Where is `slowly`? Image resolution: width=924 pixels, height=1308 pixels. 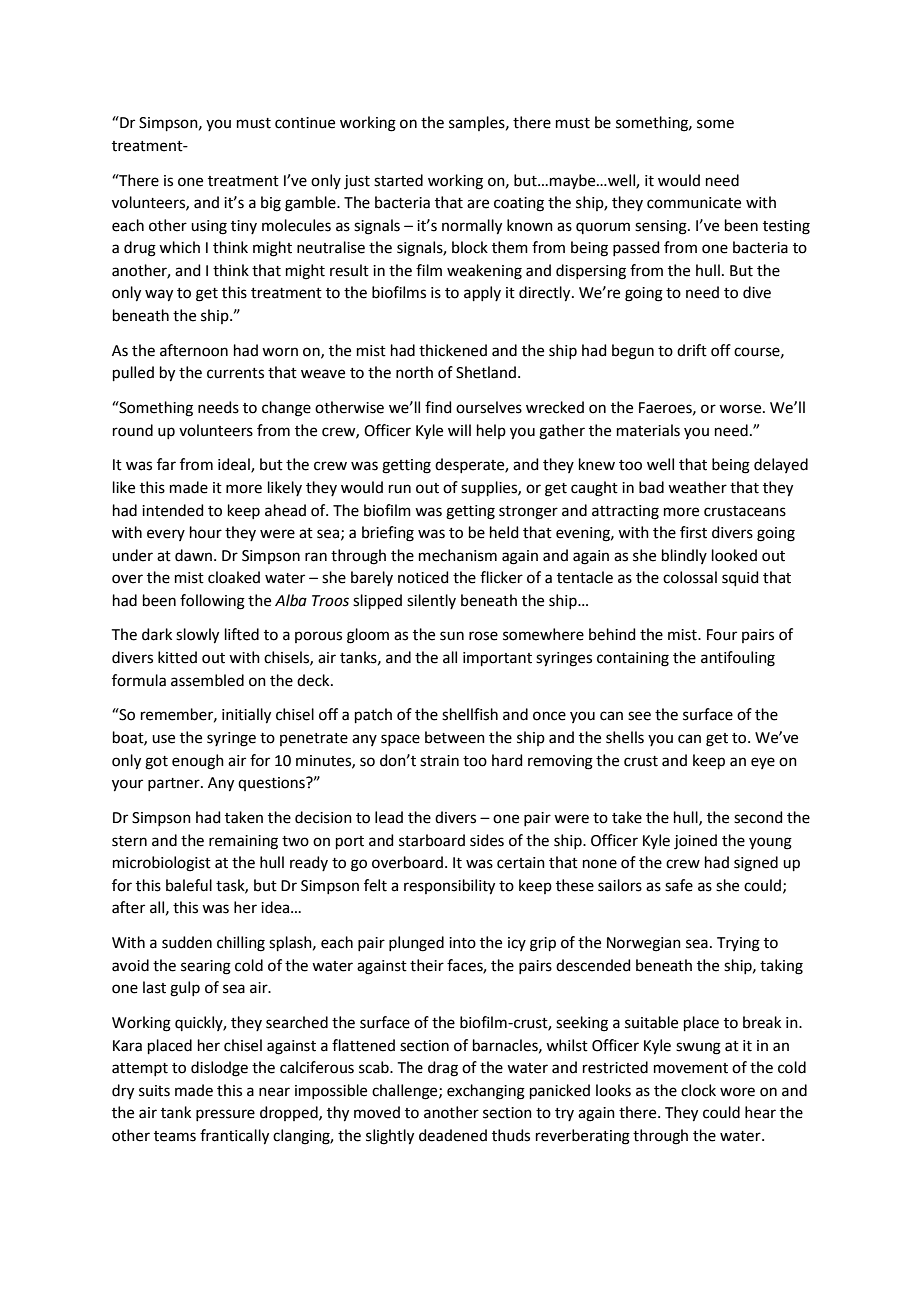 slowly is located at coordinates (197, 636).
